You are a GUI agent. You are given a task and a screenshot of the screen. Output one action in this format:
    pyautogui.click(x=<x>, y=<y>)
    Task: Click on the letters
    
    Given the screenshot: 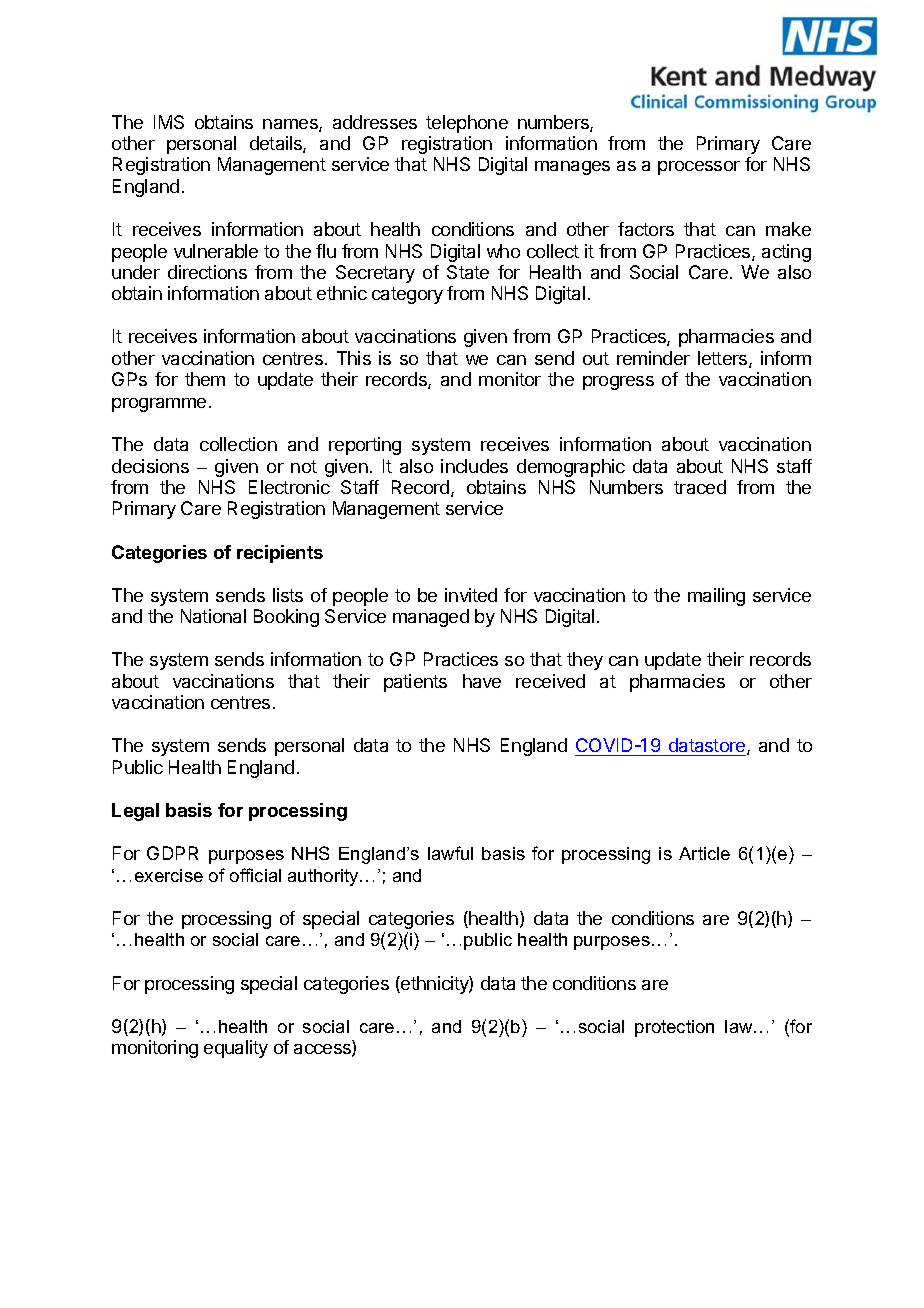 What is the action you would take?
    pyautogui.click(x=724, y=359)
